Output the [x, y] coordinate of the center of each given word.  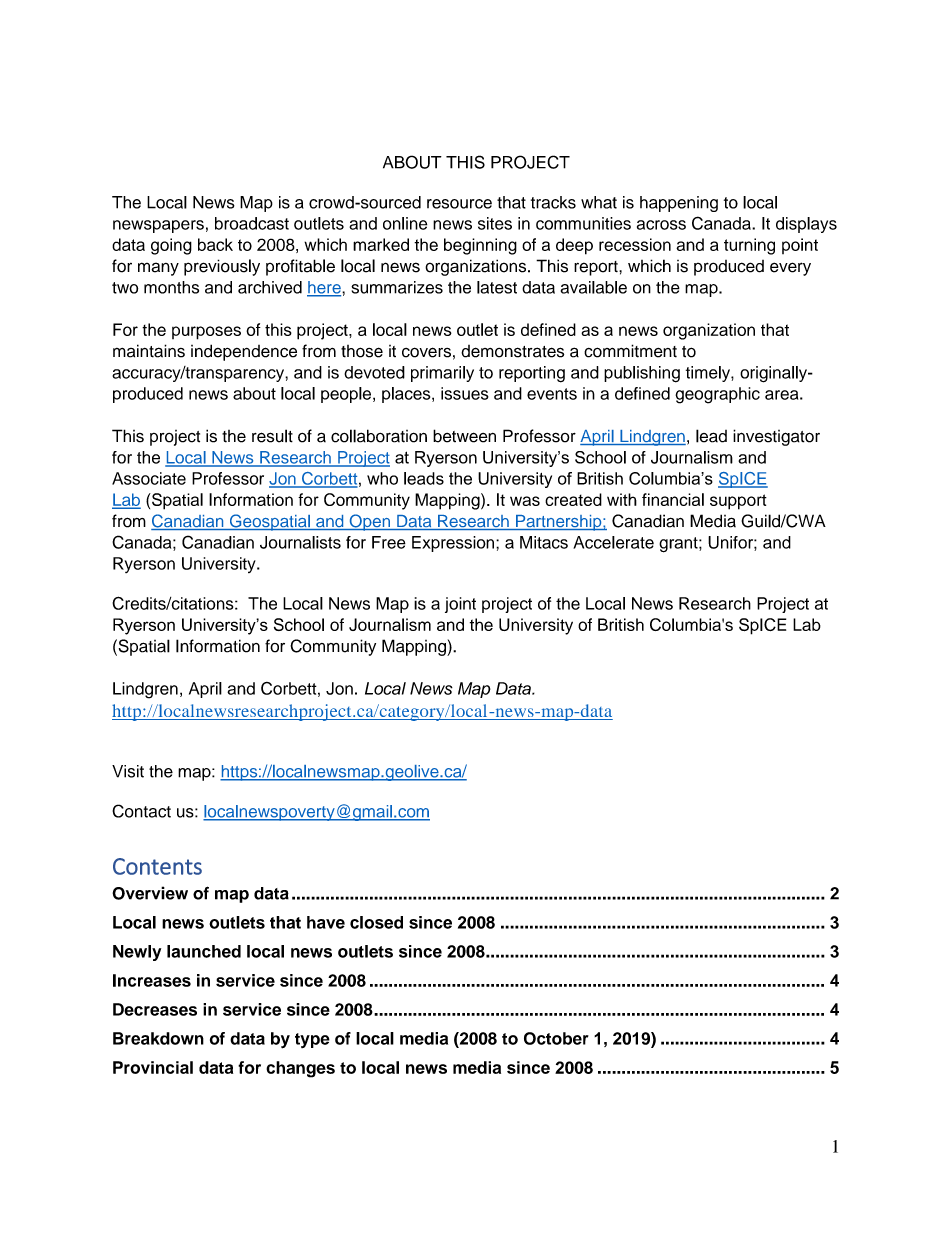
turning [749, 246]
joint [460, 605]
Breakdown [158, 1038]
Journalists [300, 542]
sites [495, 223]
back [215, 244]
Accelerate [613, 542]
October [556, 1038]
